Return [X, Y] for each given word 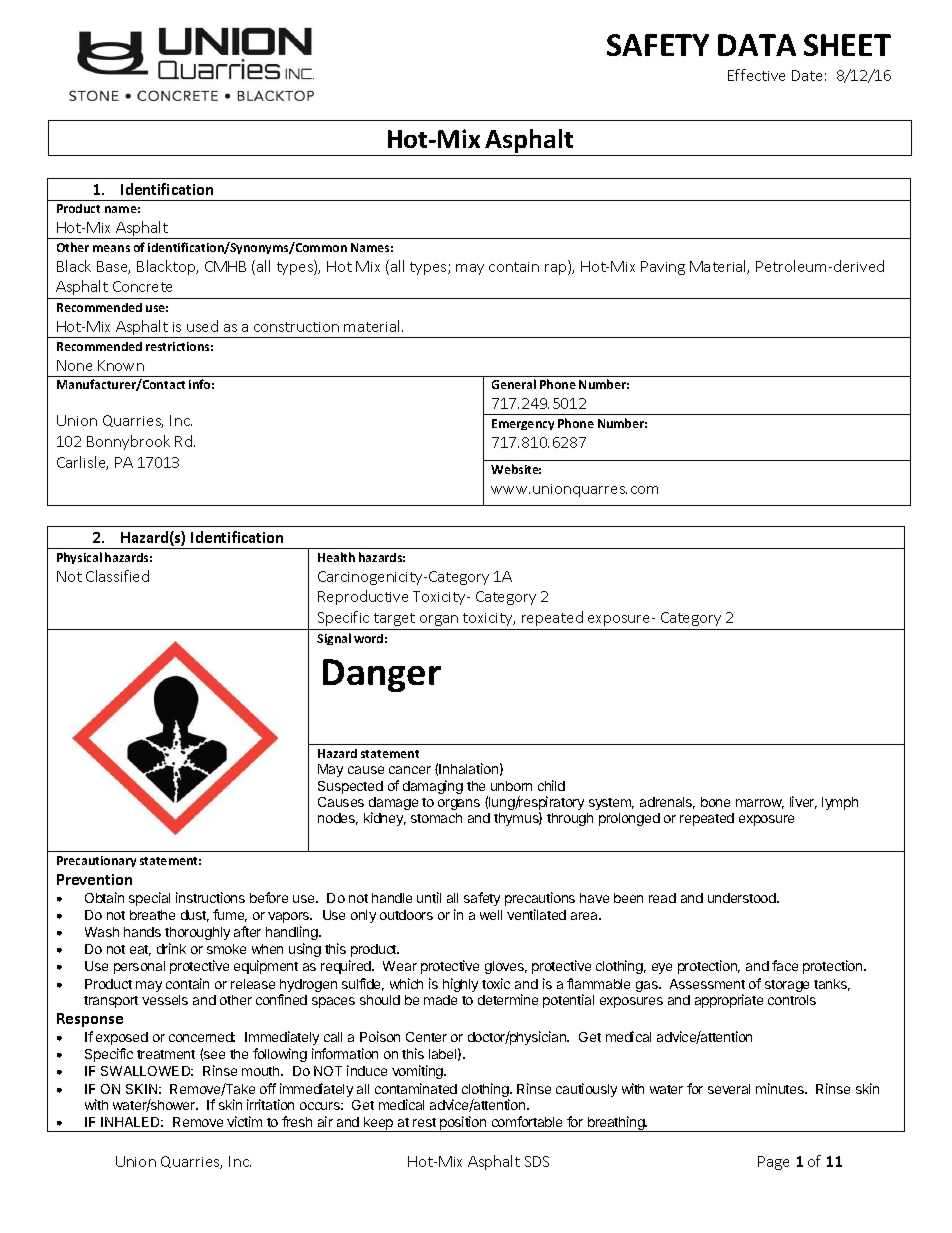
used [202, 326]
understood [743, 898]
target [394, 619]
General [514, 384]
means [111, 248]
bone [715, 802]
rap [557, 269]
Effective [756, 75]
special [149, 899]
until [429, 897]
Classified [117, 576]
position [463, 1124]
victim [244, 1121]
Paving [663, 268]
